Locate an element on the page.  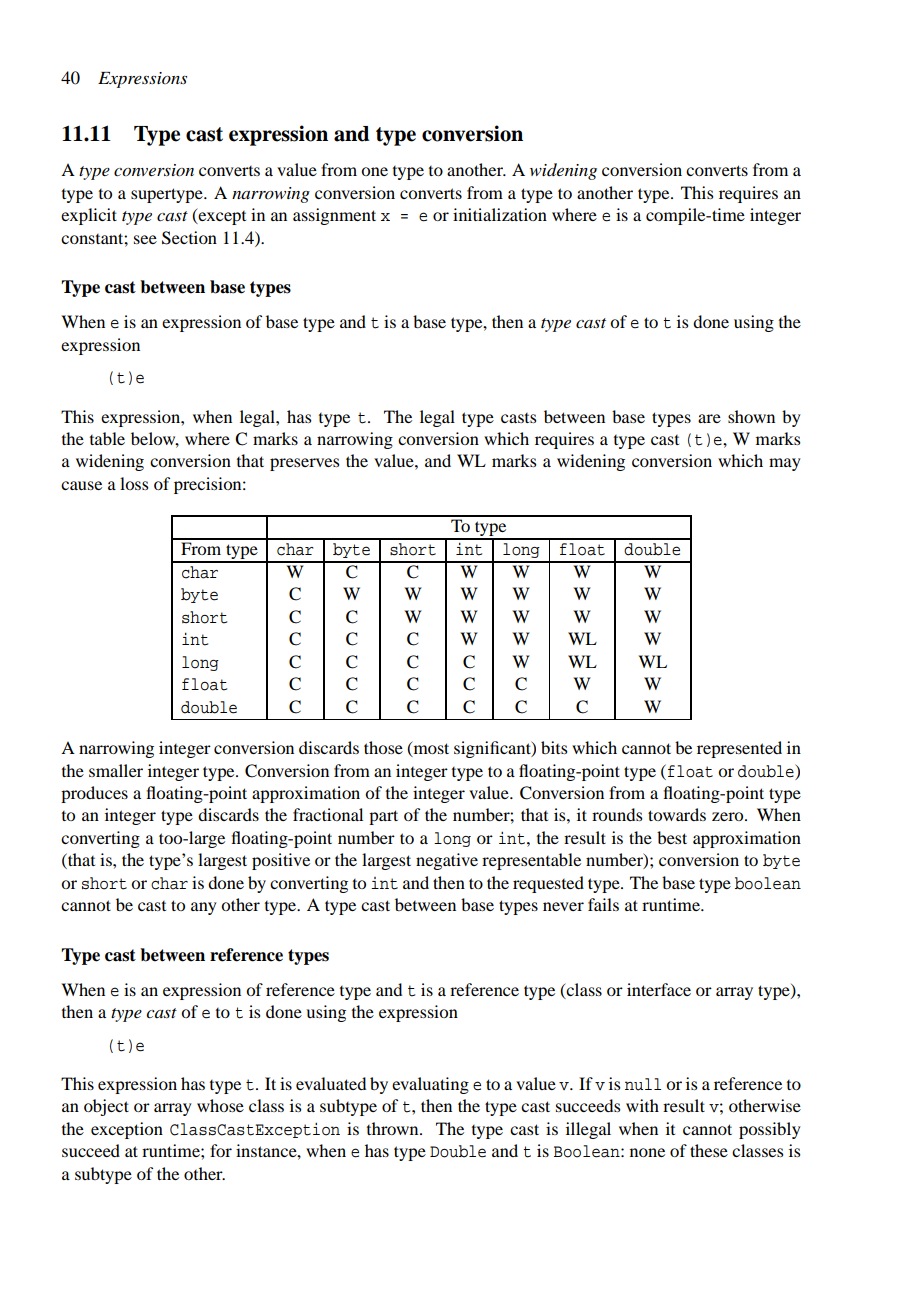
negative is located at coordinates (447, 861).
